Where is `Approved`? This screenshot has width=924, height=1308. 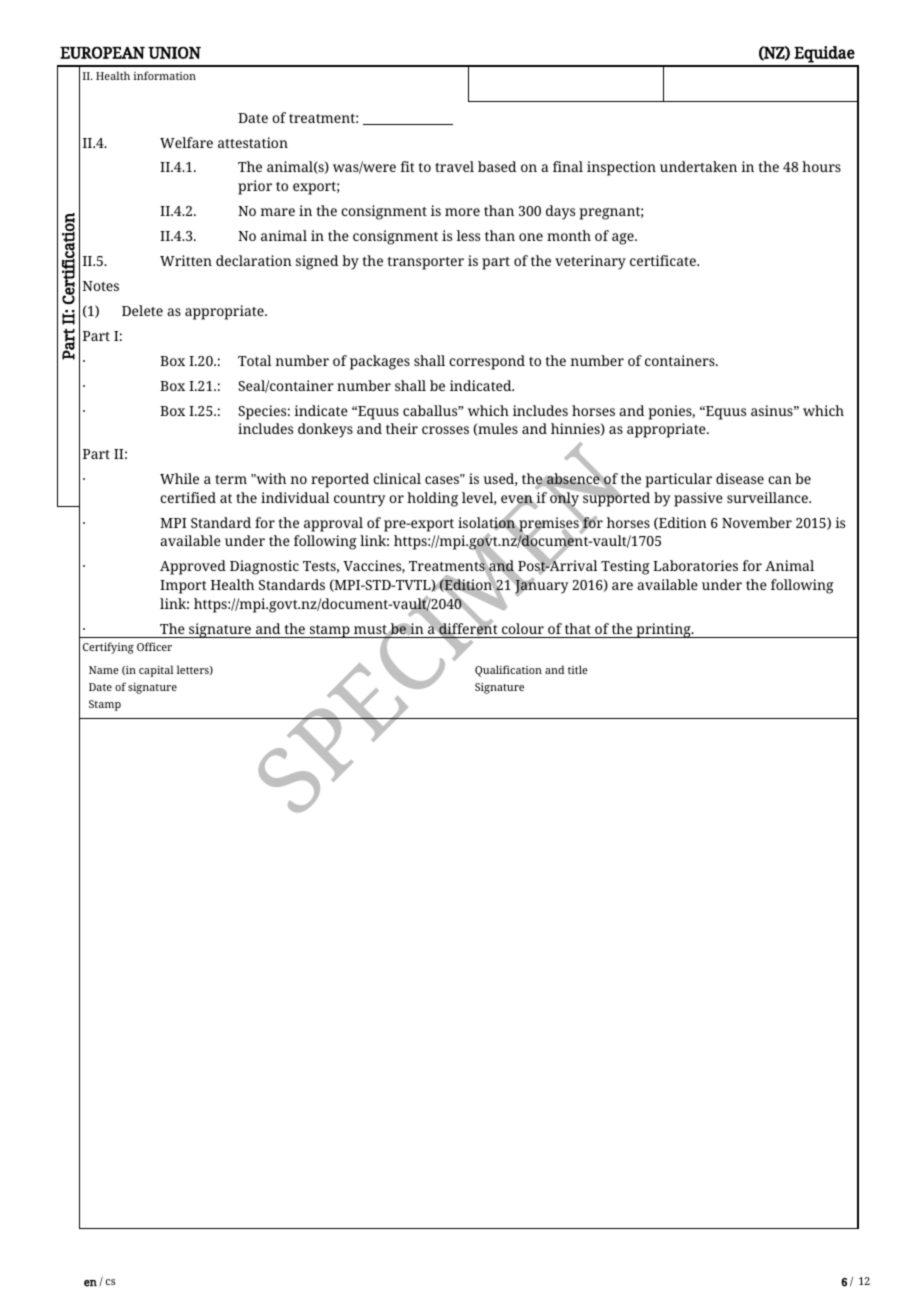 Approved is located at coordinates (193, 567).
